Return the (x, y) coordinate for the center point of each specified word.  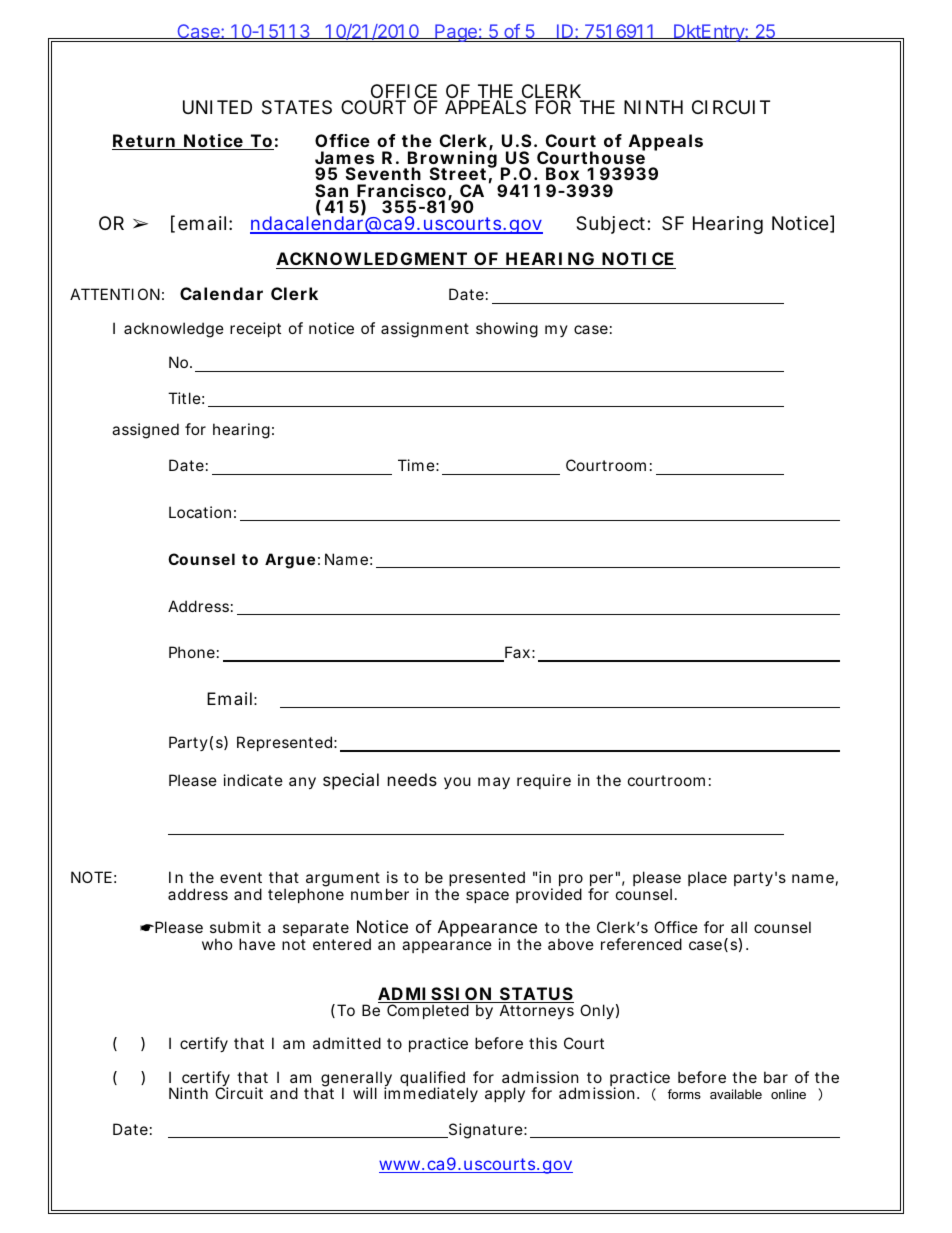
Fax (516, 653)
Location (200, 512)
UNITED (217, 107)
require (544, 781)
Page (456, 33)
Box (562, 173)
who (217, 944)
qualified (433, 1080)
